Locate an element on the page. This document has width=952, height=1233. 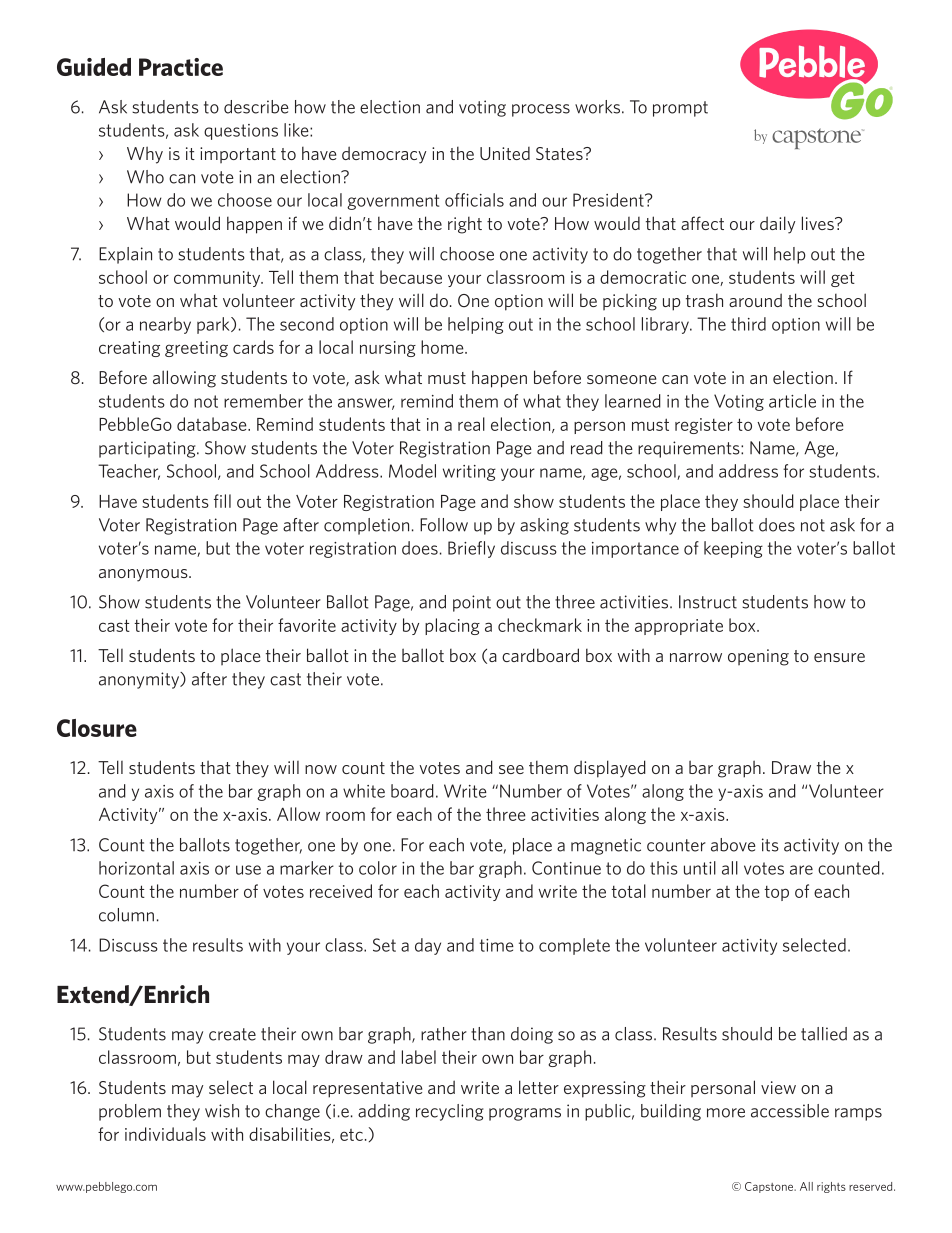
horizontal is located at coordinates (136, 868).
